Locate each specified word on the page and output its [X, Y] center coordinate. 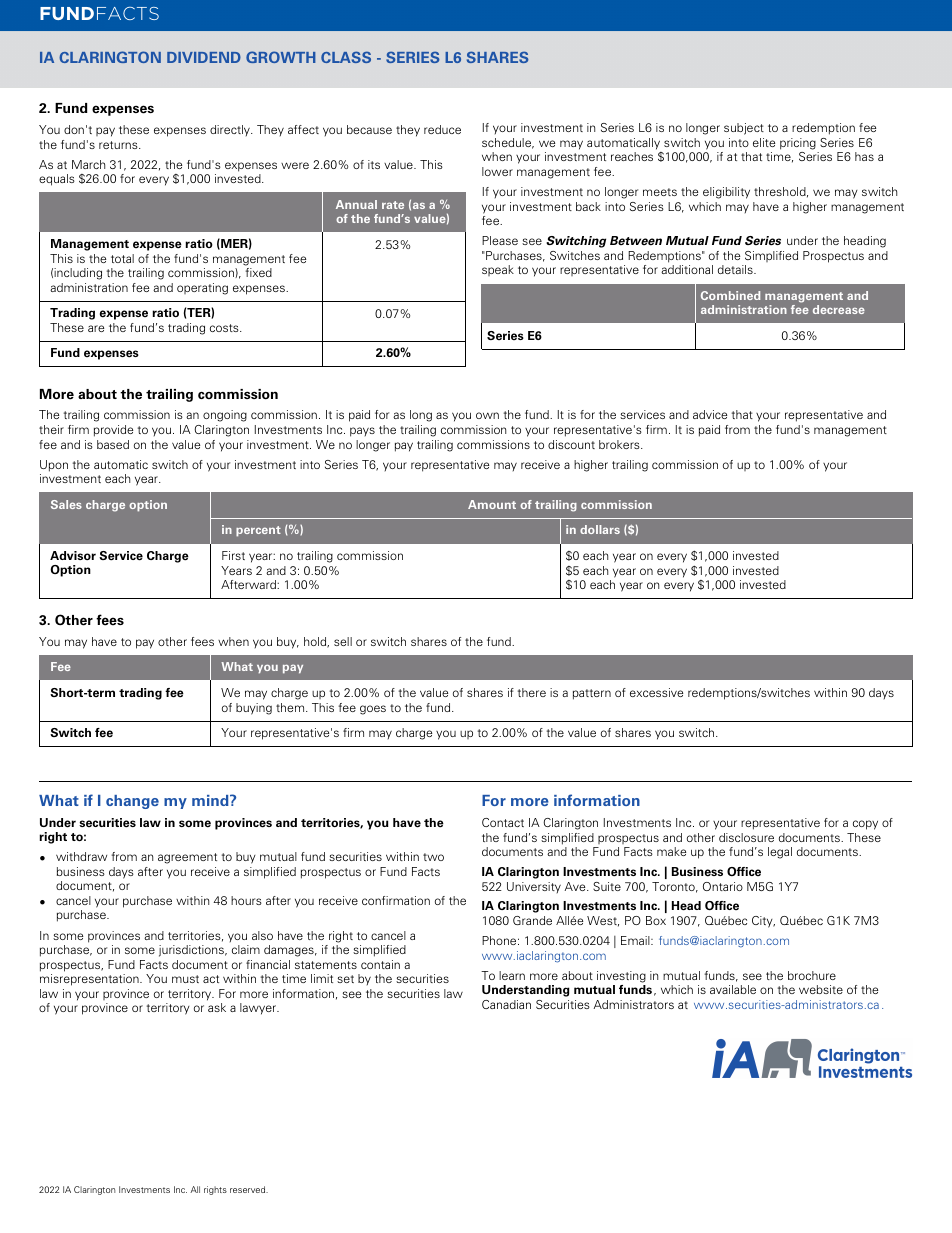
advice [710, 414]
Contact [503, 822]
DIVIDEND [204, 57]
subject [744, 129]
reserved [249, 1189]
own [487, 415]
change [132, 802]
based [113, 444]
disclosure [746, 837]
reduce [442, 129]
